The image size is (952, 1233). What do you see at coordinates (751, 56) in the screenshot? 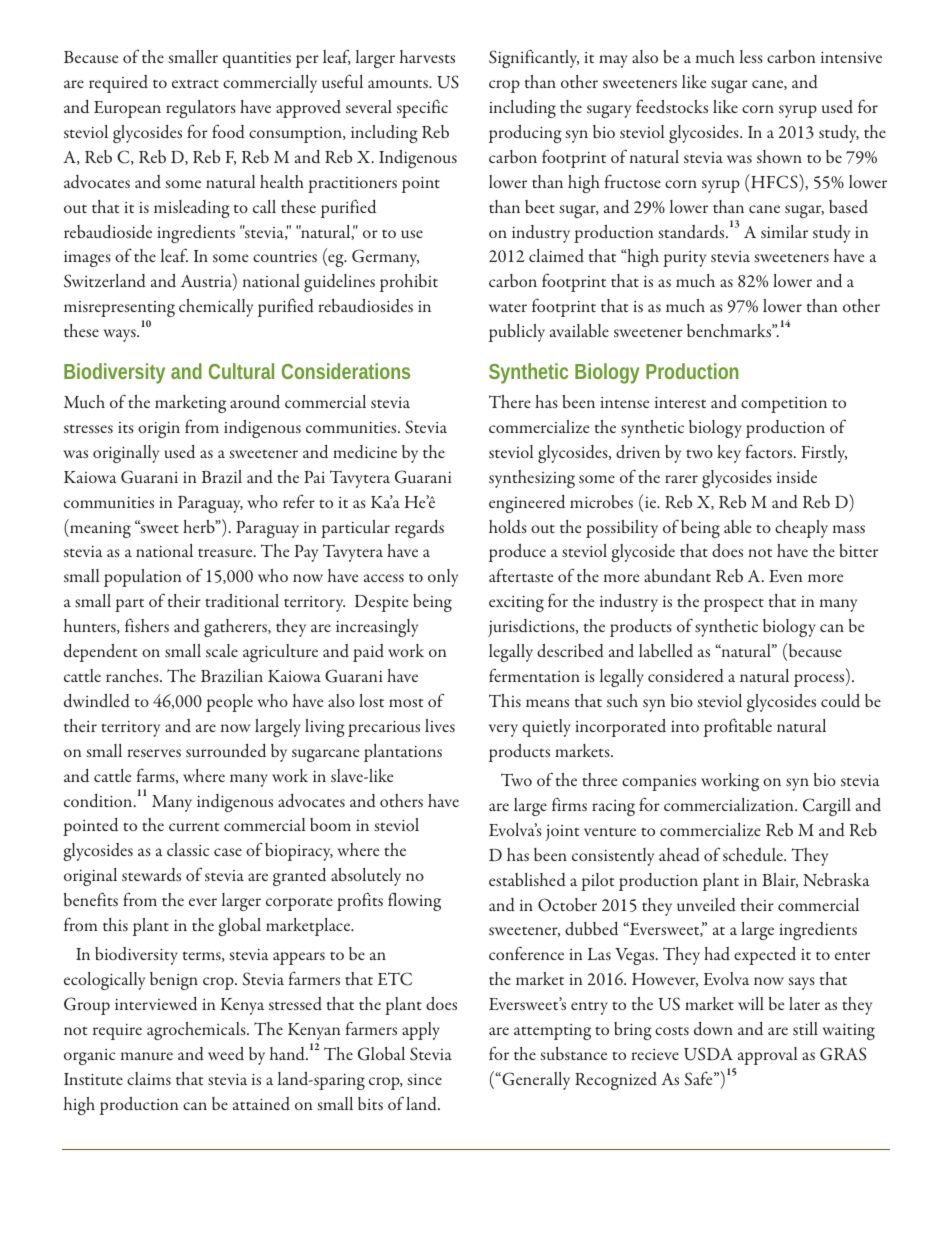
I see `less` at bounding box center [751, 56].
